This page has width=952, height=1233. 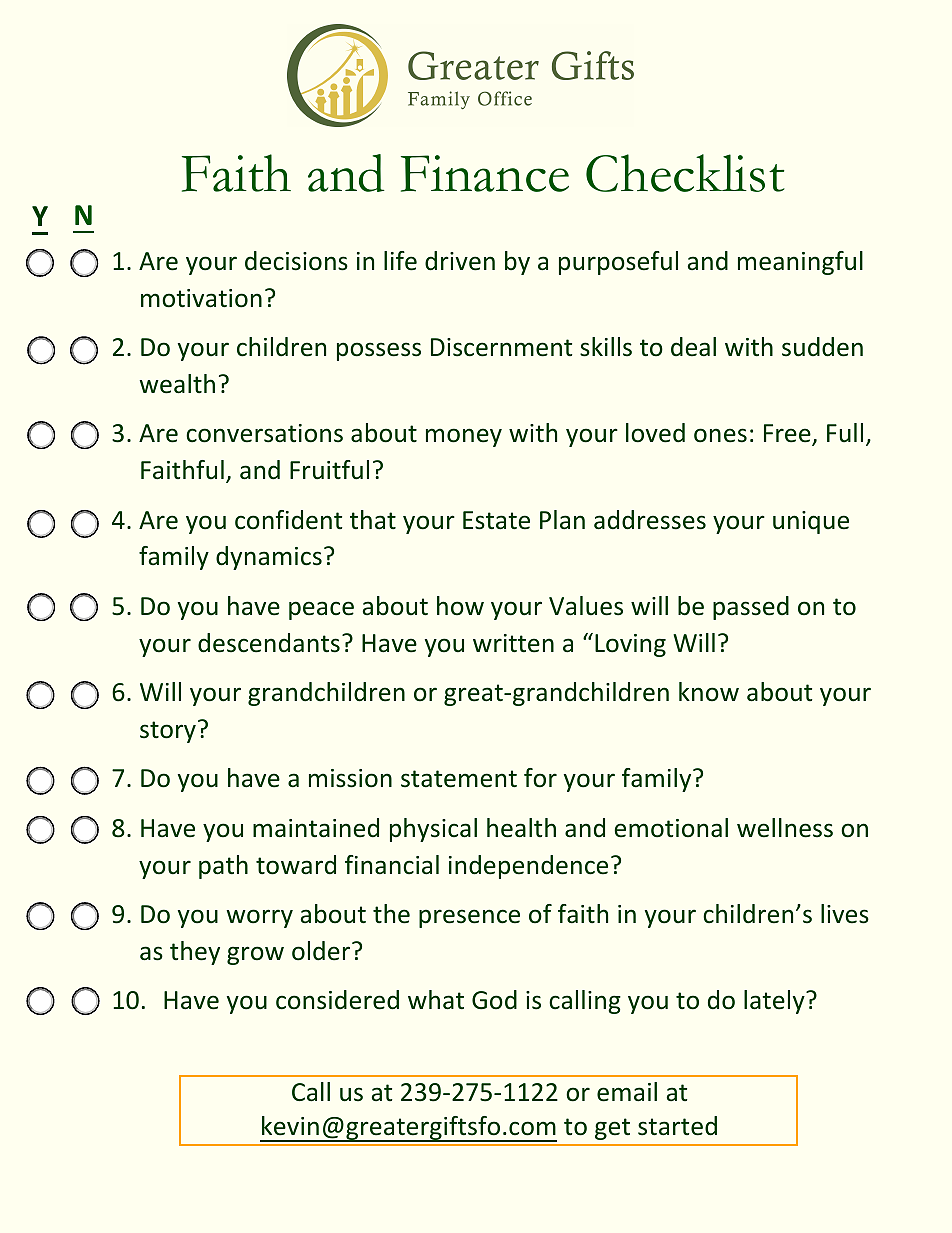 What do you see at coordinates (751, 608) in the page?
I see `passed` at bounding box center [751, 608].
